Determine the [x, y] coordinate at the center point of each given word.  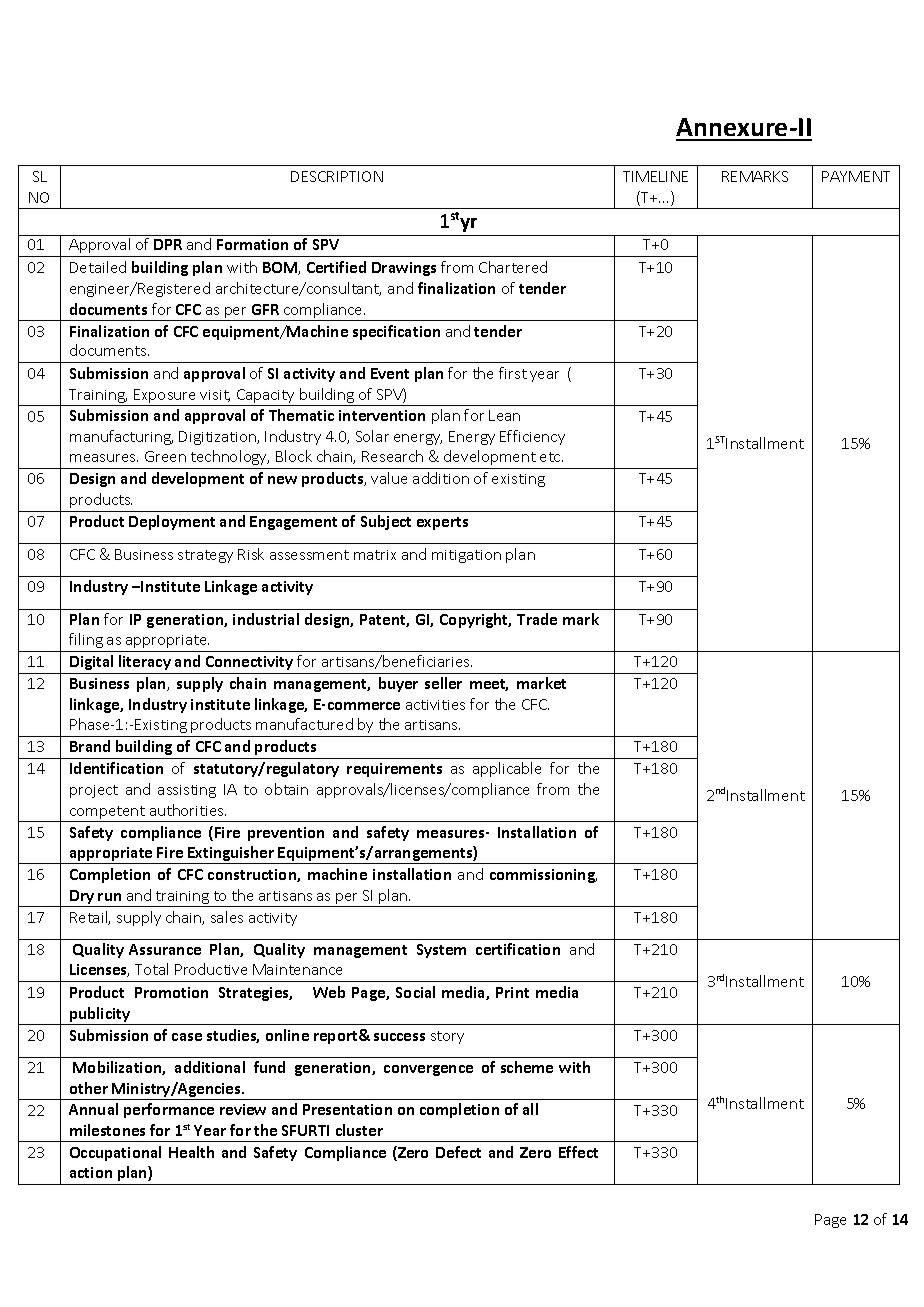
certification [518, 949]
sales [227, 917]
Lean [504, 415]
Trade [537, 619]
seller [443, 683]
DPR [168, 244]
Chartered [513, 267]
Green [165, 456]
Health [191, 1152]
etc [551, 457]
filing [86, 640]
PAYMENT [856, 176]
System [441, 951]
